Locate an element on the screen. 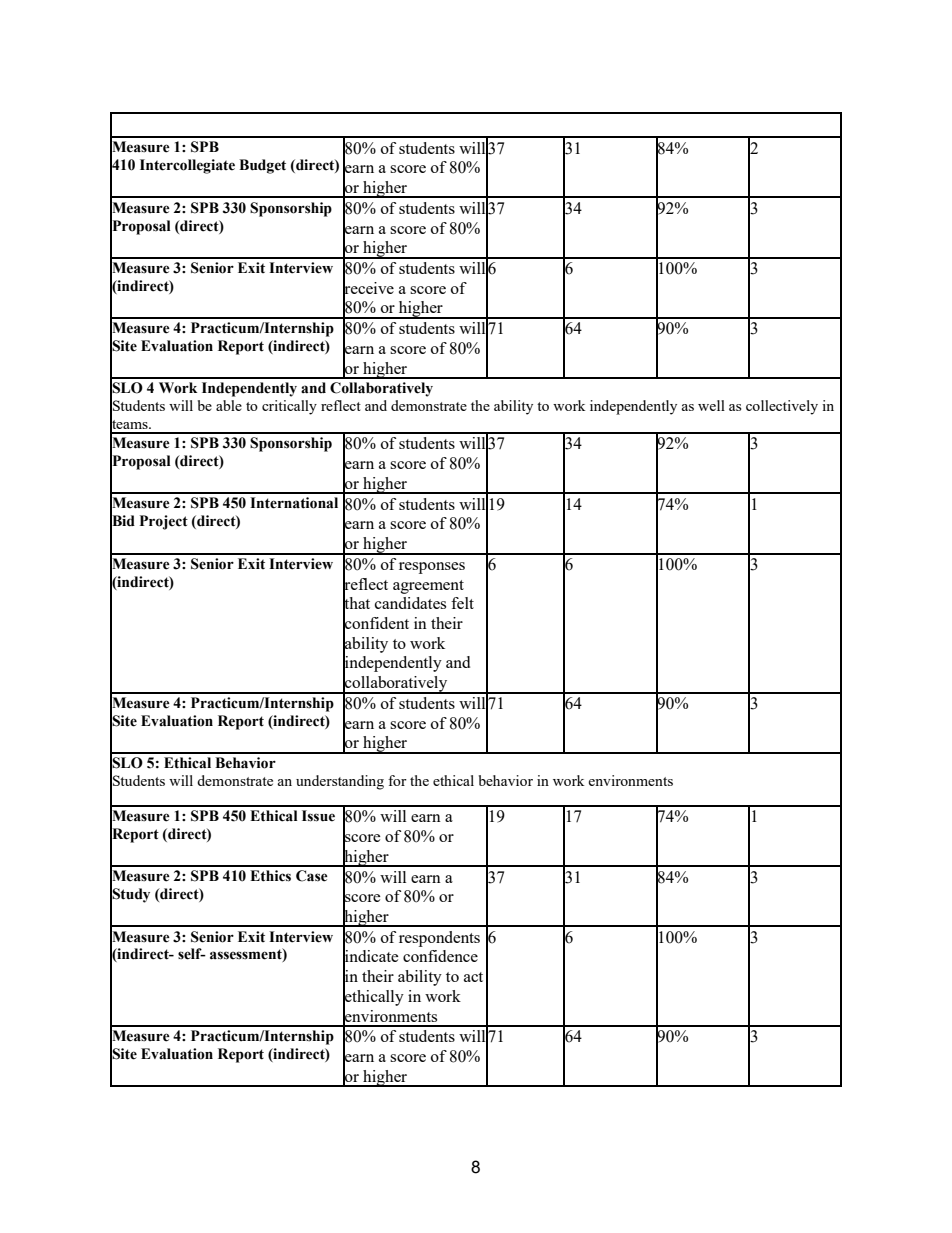 The image size is (952, 1233). Project is located at coordinates (164, 522).
